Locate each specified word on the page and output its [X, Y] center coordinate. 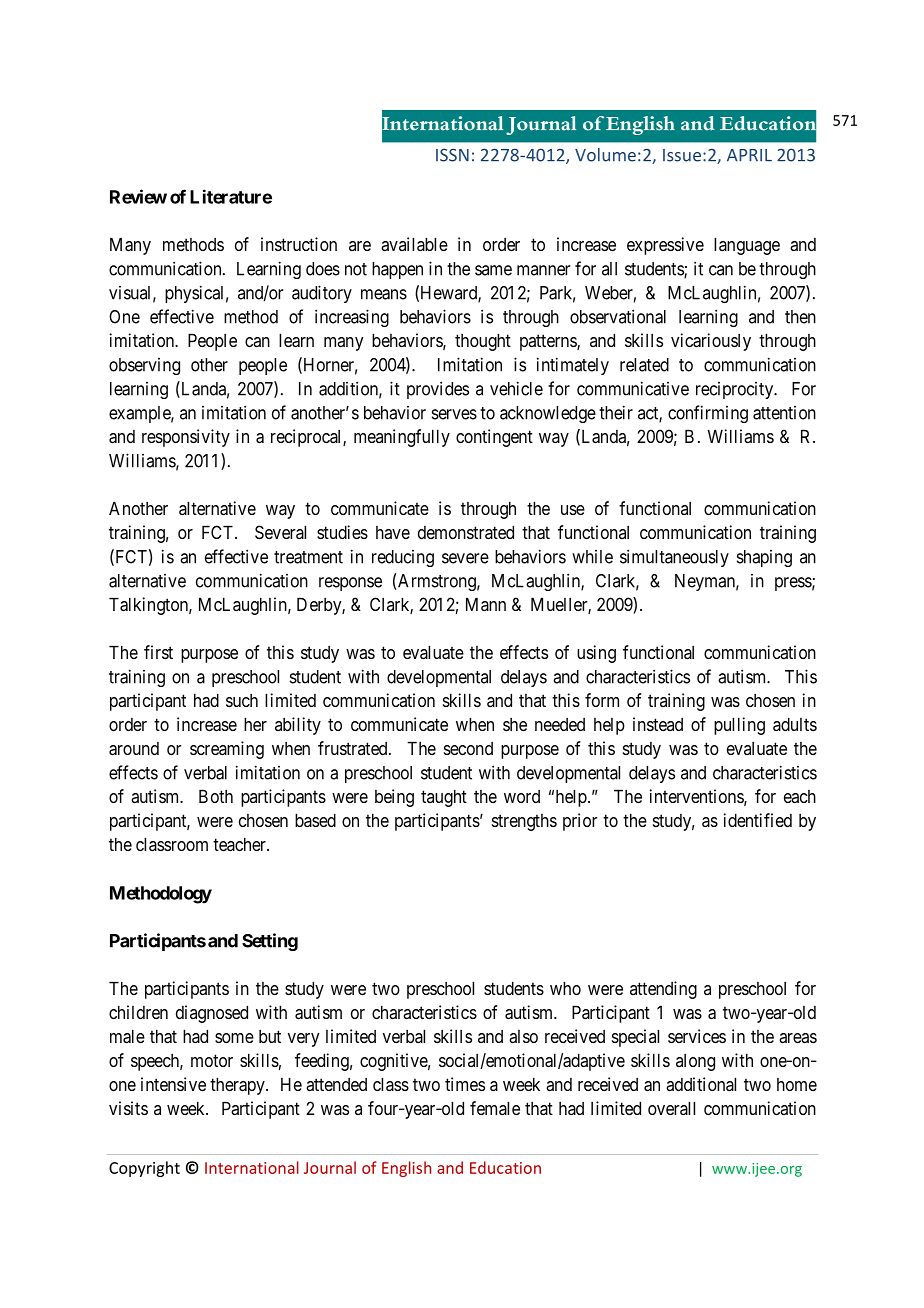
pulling [739, 726]
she [515, 724]
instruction [299, 244]
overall [671, 1108]
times [465, 1084]
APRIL [749, 155]
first [158, 652]
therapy [238, 1086]
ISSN [452, 155]
